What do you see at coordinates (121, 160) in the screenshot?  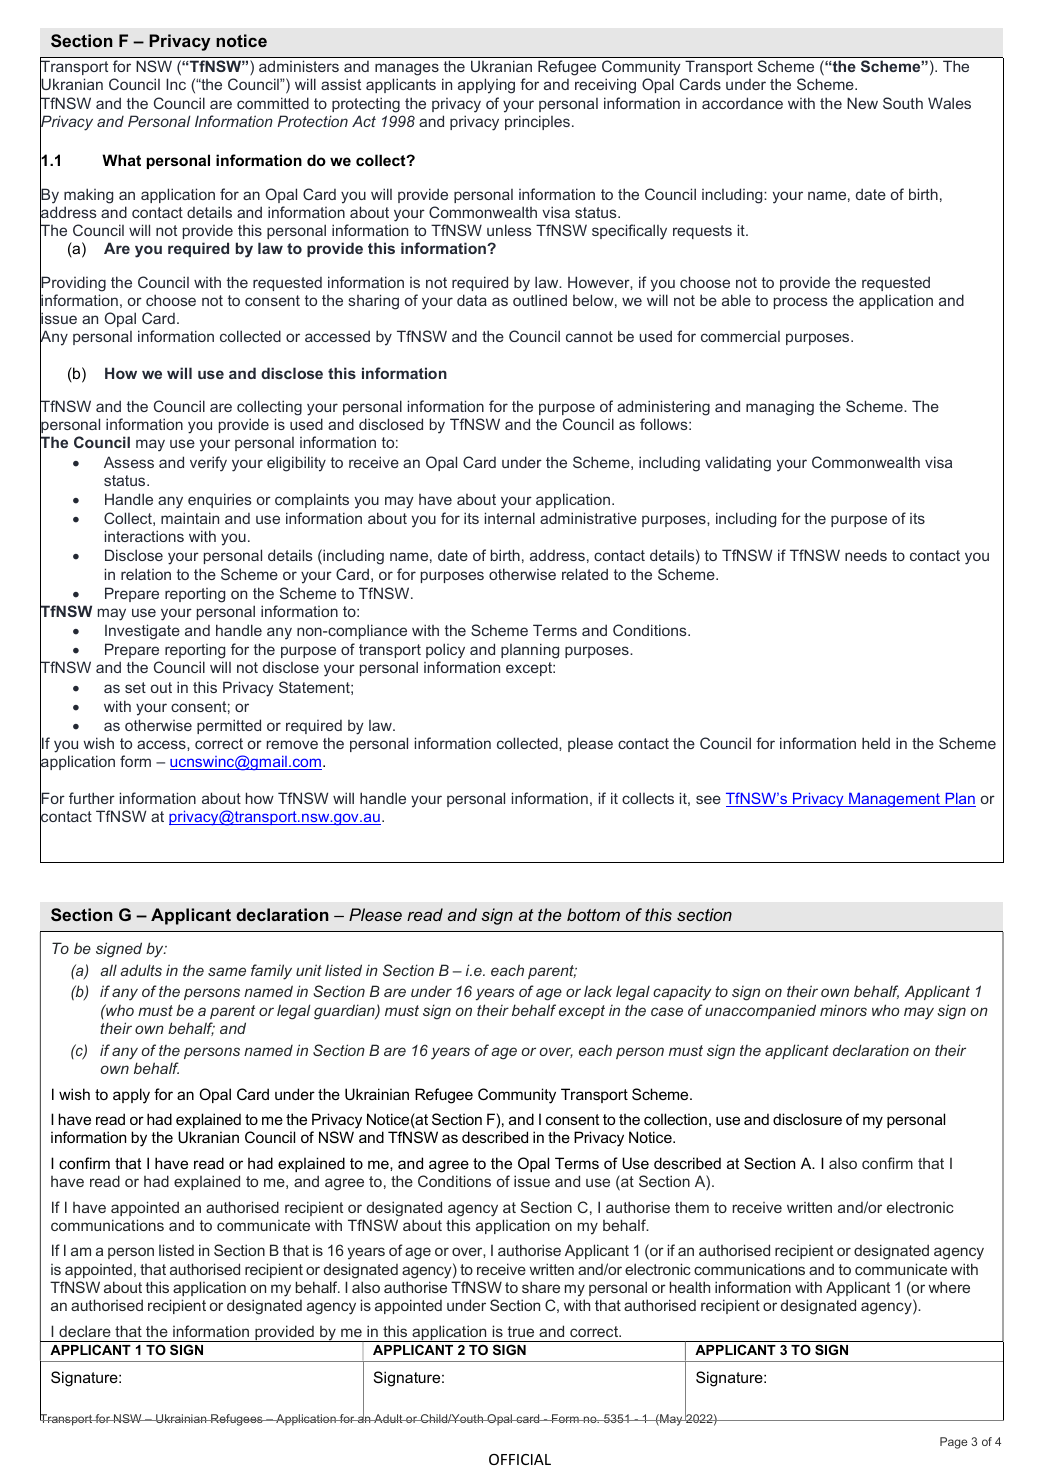 I see `What` at bounding box center [121, 160].
